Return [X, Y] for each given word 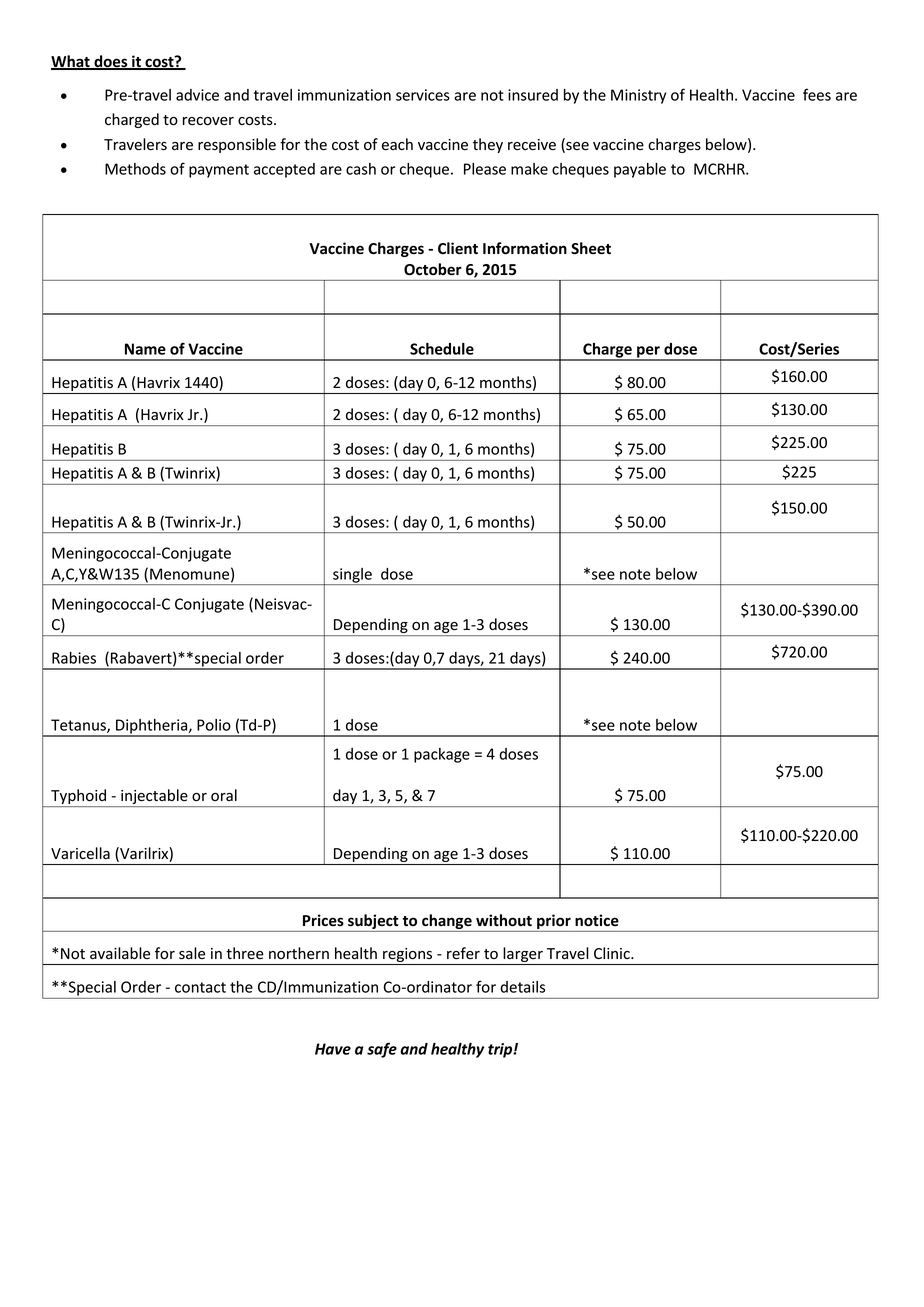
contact [200, 987]
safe [382, 1050]
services [423, 95]
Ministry [638, 96]
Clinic [613, 953]
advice [197, 95]
